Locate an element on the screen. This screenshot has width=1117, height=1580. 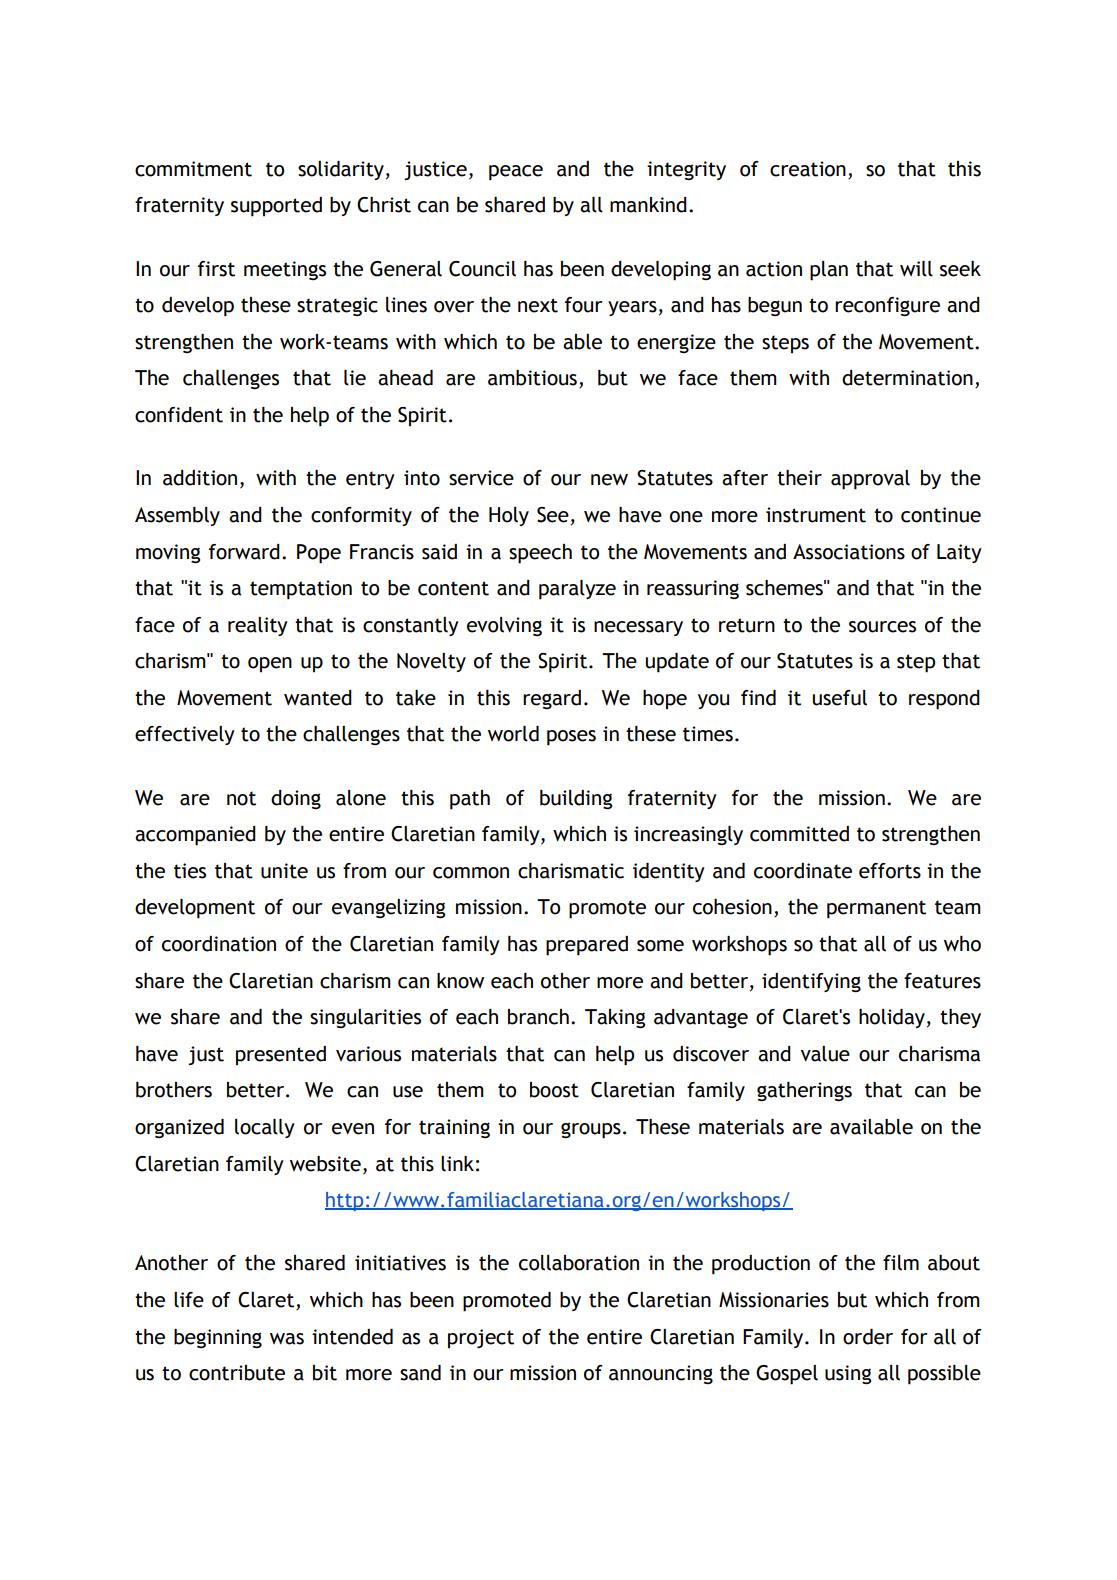
value is located at coordinates (825, 1054).
